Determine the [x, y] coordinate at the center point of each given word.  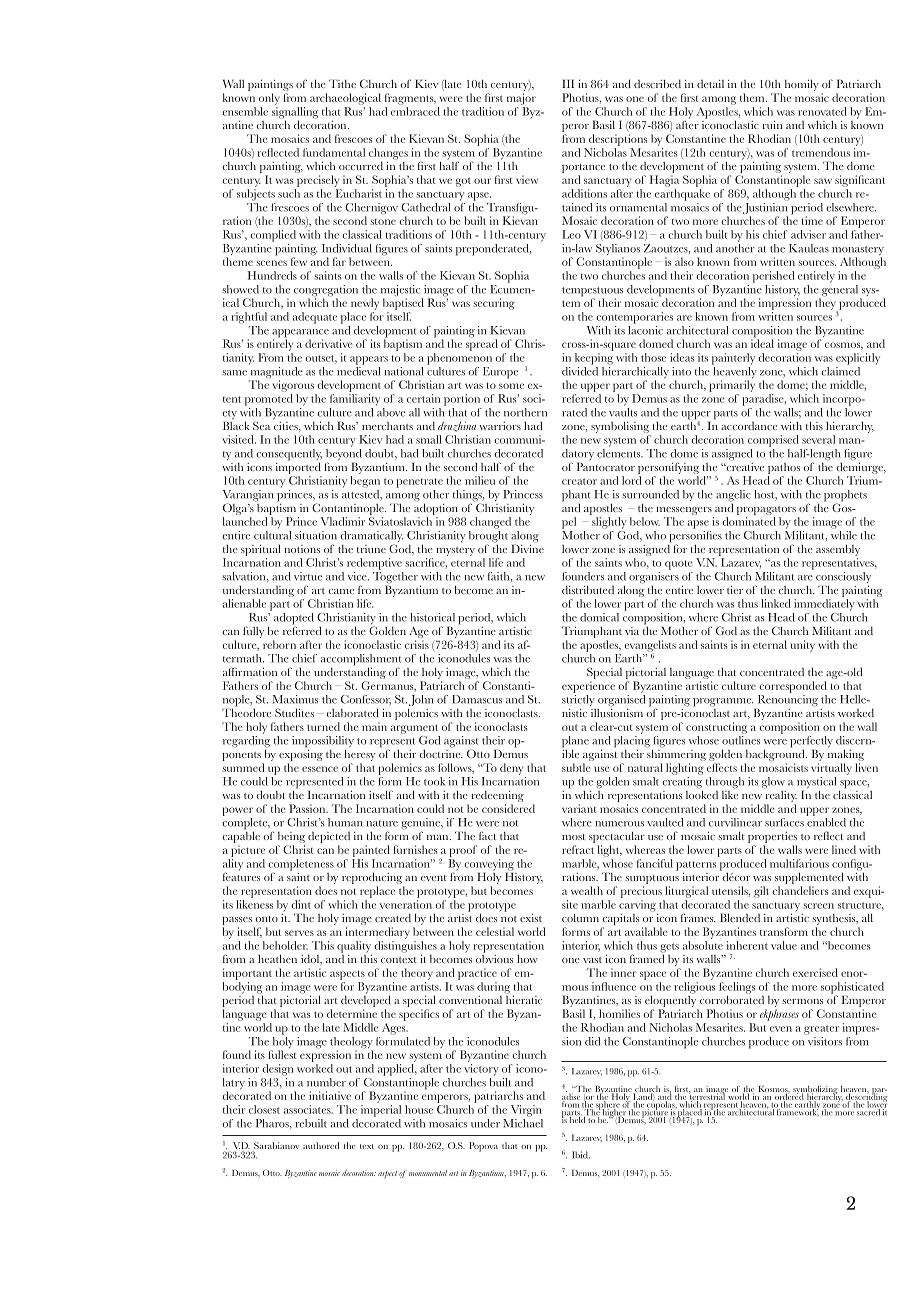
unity [803, 646]
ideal [762, 342]
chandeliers [800, 890]
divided [580, 370]
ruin [772, 124]
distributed [588, 589]
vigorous [293, 386]
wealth [587, 890]
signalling [295, 114]
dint [301, 904]
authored [321, 1145]
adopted [292, 618]
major [521, 99]
